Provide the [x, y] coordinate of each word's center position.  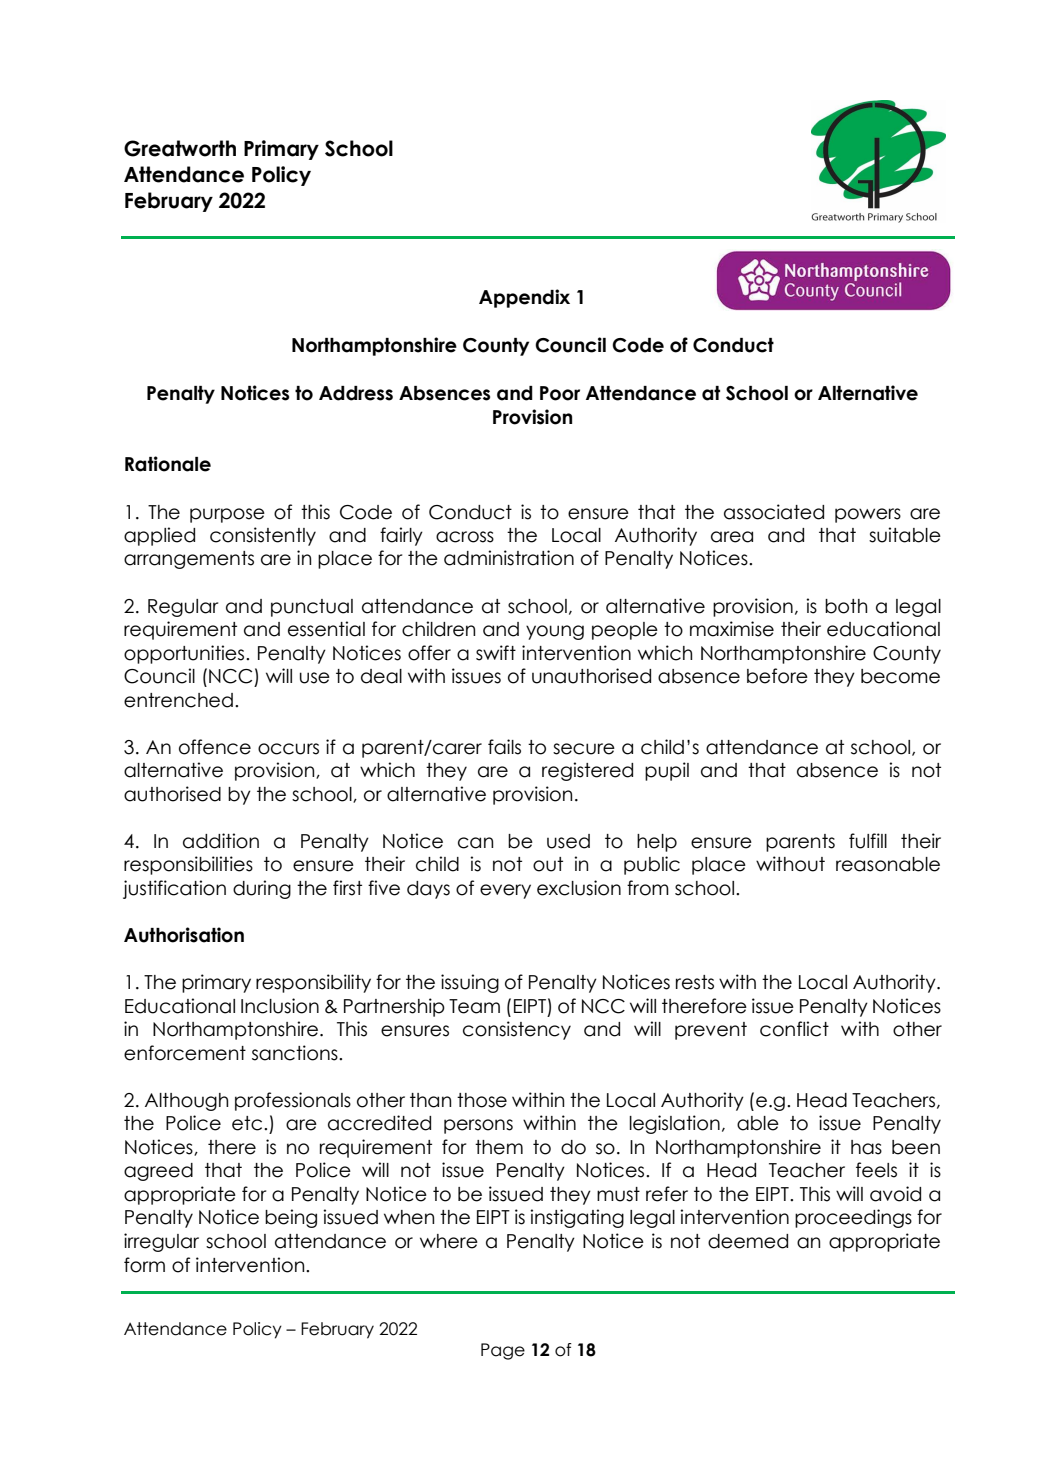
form [144, 1265]
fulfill [868, 841]
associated [774, 512]
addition [221, 841]
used [568, 841]
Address [356, 393]
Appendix [524, 298]
